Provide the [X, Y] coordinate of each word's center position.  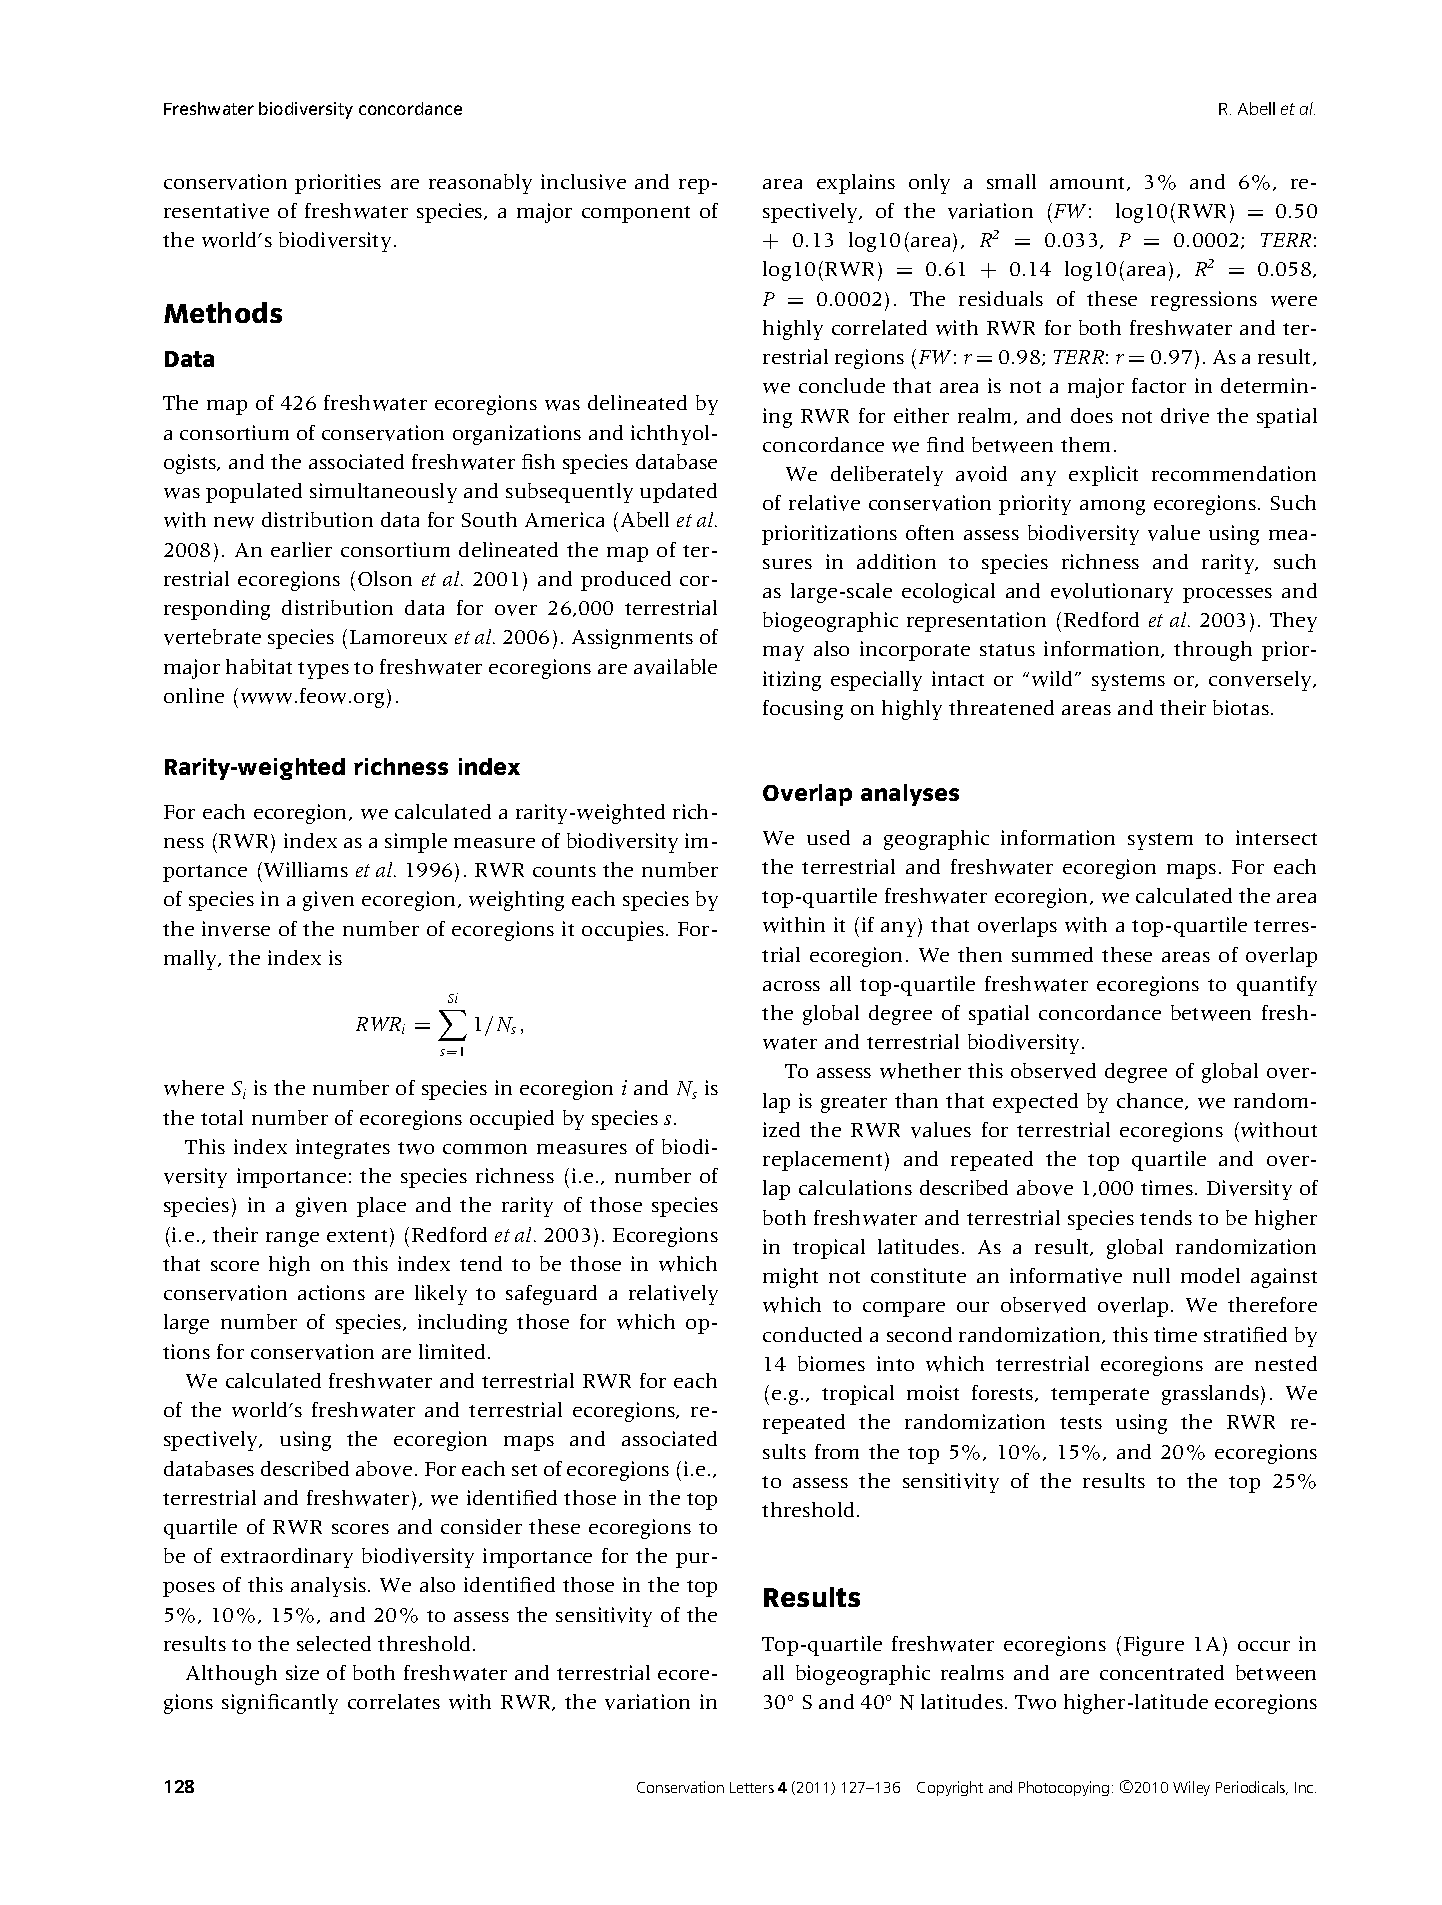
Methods [223, 312]
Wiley [1191, 1788]
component [636, 214]
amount [1089, 184]
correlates [394, 1701]
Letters [752, 1787]
